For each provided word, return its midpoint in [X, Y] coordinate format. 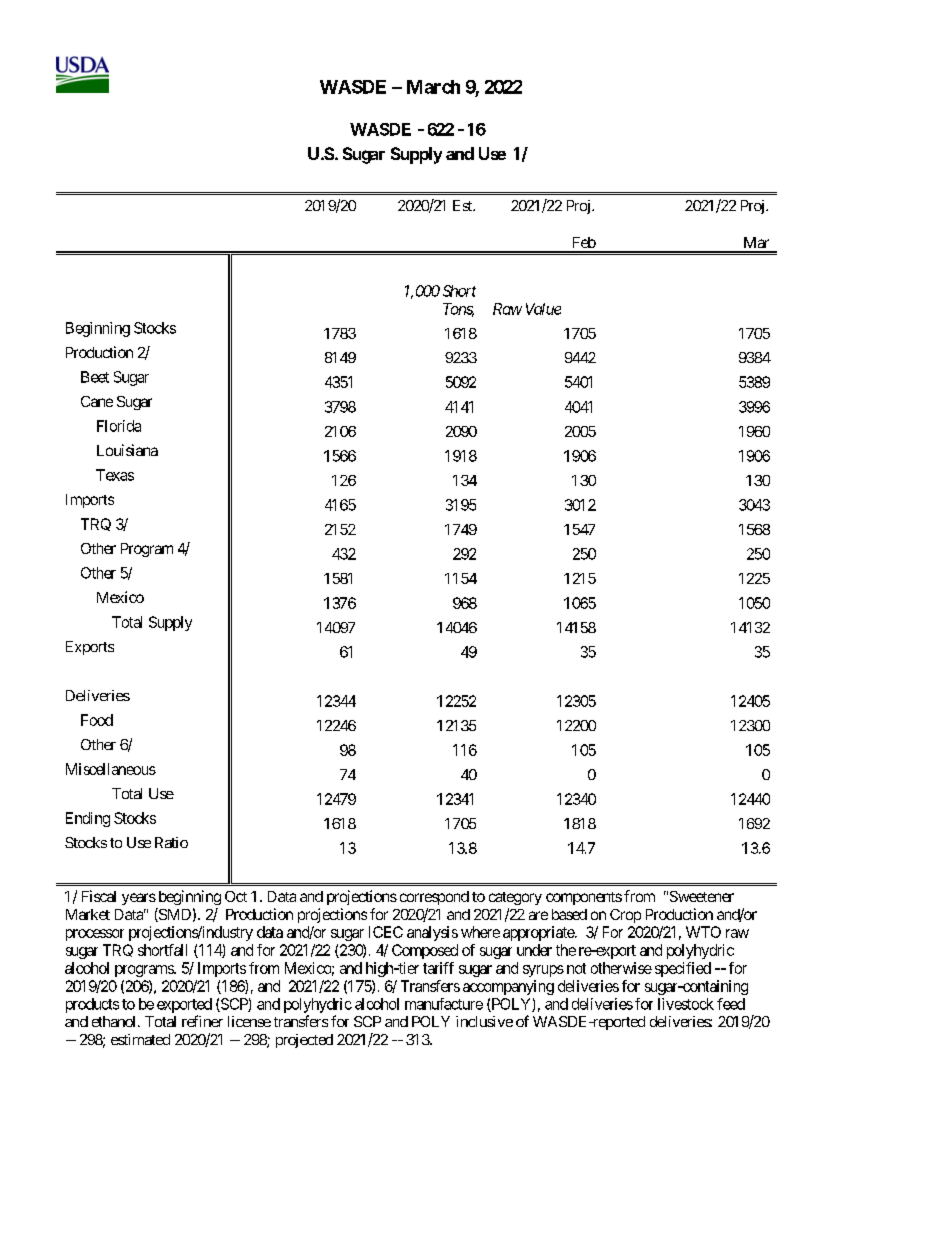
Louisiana [127, 450]
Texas [115, 475]
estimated [140, 1039]
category [515, 898]
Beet [95, 377]
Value [543, 309]
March [433, 87]
